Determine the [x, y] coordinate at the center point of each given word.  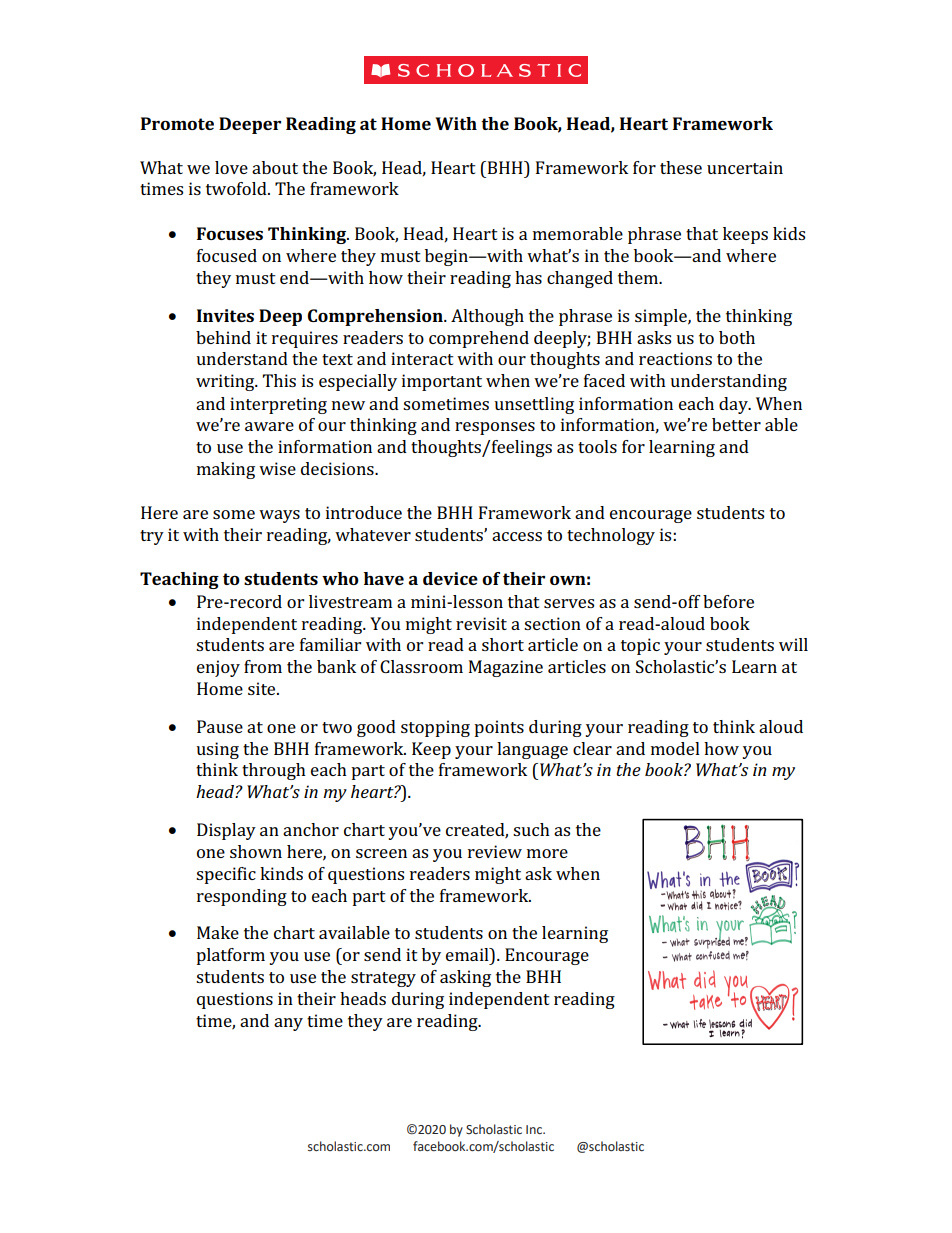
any [288, 1024]
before [728, 601]
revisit [481, 623]
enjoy [218, 668]
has [528, 277]
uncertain [745, 167]
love [231, 167]
